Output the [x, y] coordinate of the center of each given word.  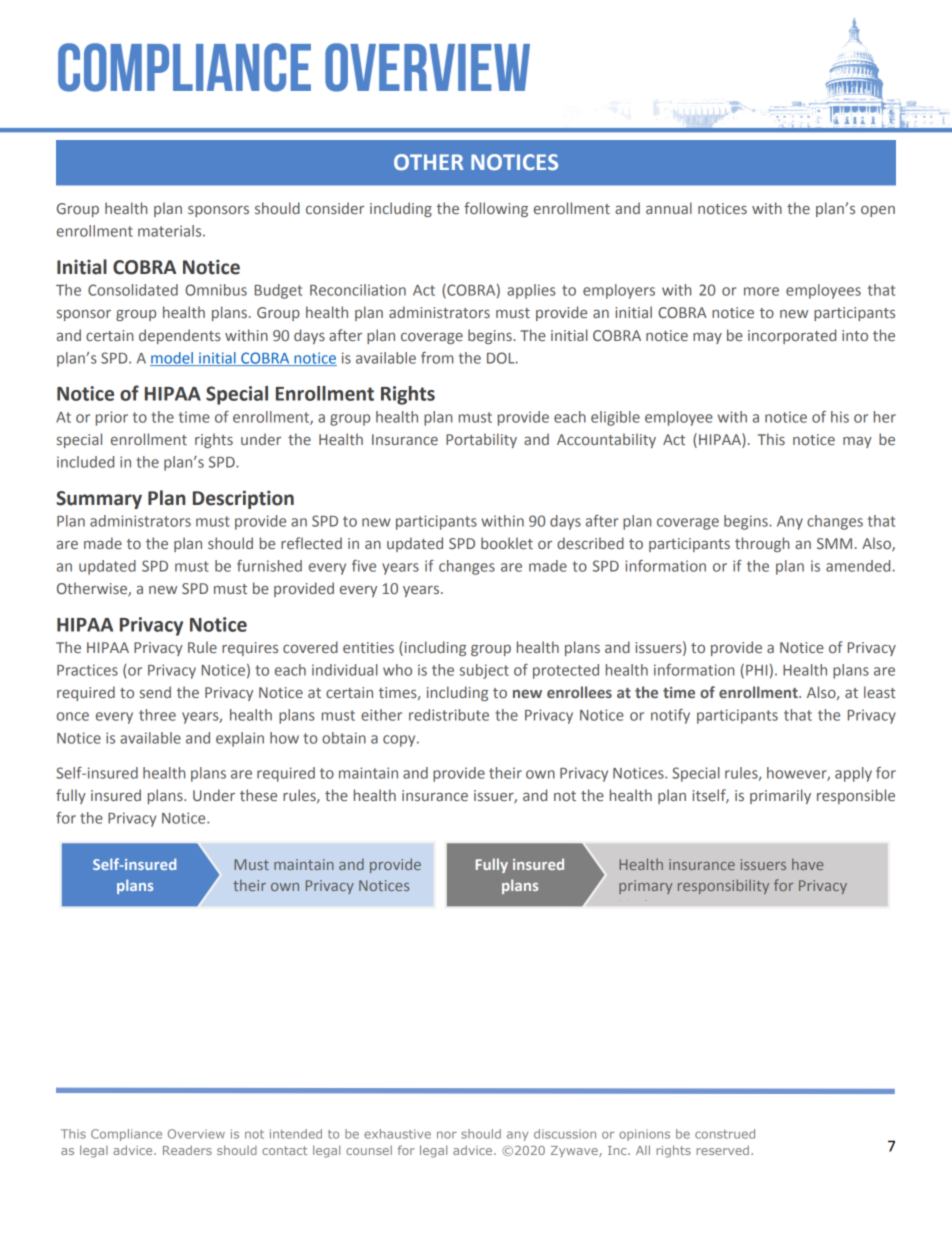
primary [645, 887]
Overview [196, 1134]
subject [484, 671]
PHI [756, 670]
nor [447, 1135]
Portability [481, 440]
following [496, 209]
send [155, 692]
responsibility [723, 886]
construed [725, 1134]
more [761, 291]
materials [171, 231]
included [85, 462]
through [762, 544]
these [258, 795]
